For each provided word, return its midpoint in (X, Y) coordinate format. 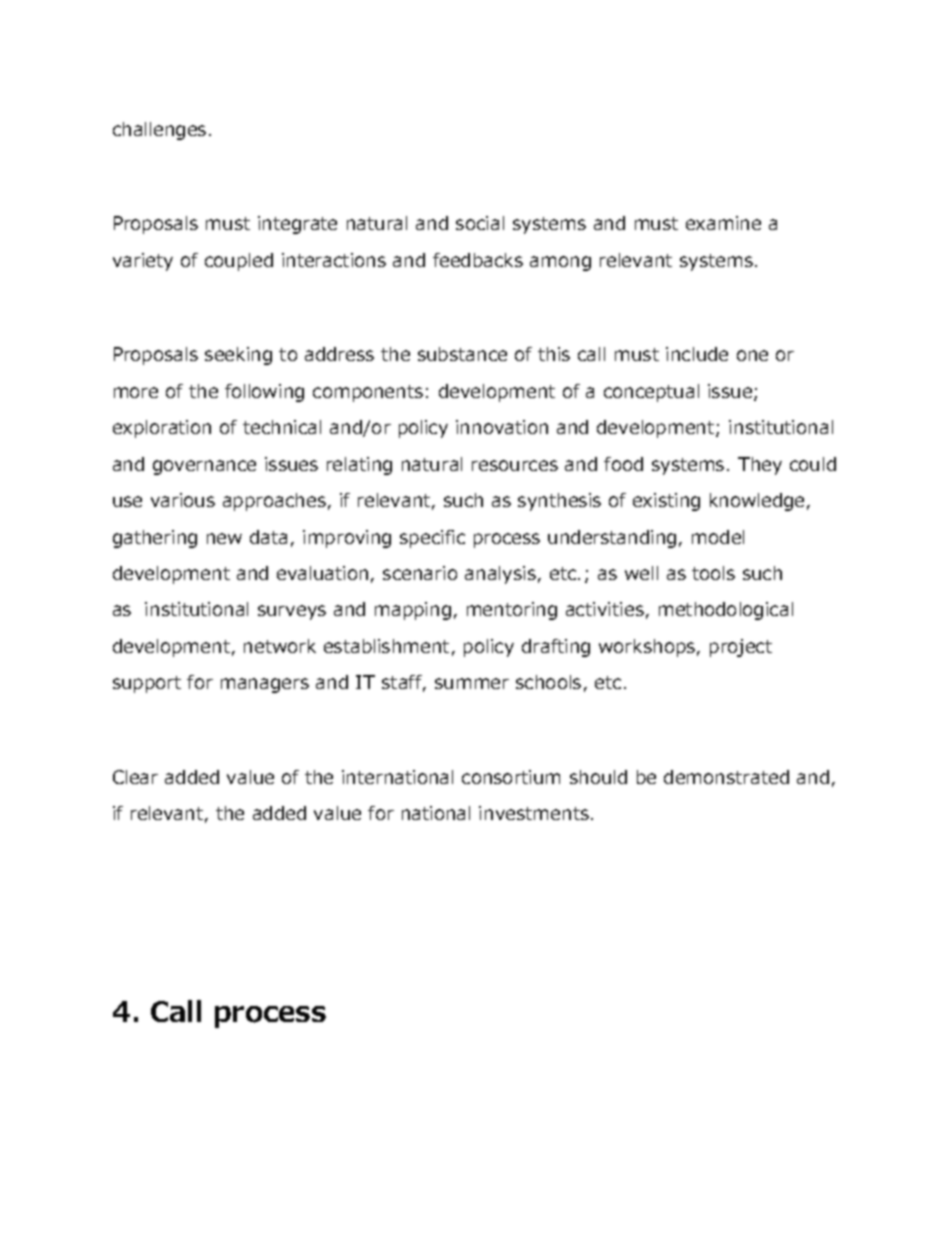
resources (515, 465)
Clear (135, 777)
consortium (511, 777)
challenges (159, 131)
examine (723, 223)
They (760, 466)
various (183, 500)
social (480, 223)
